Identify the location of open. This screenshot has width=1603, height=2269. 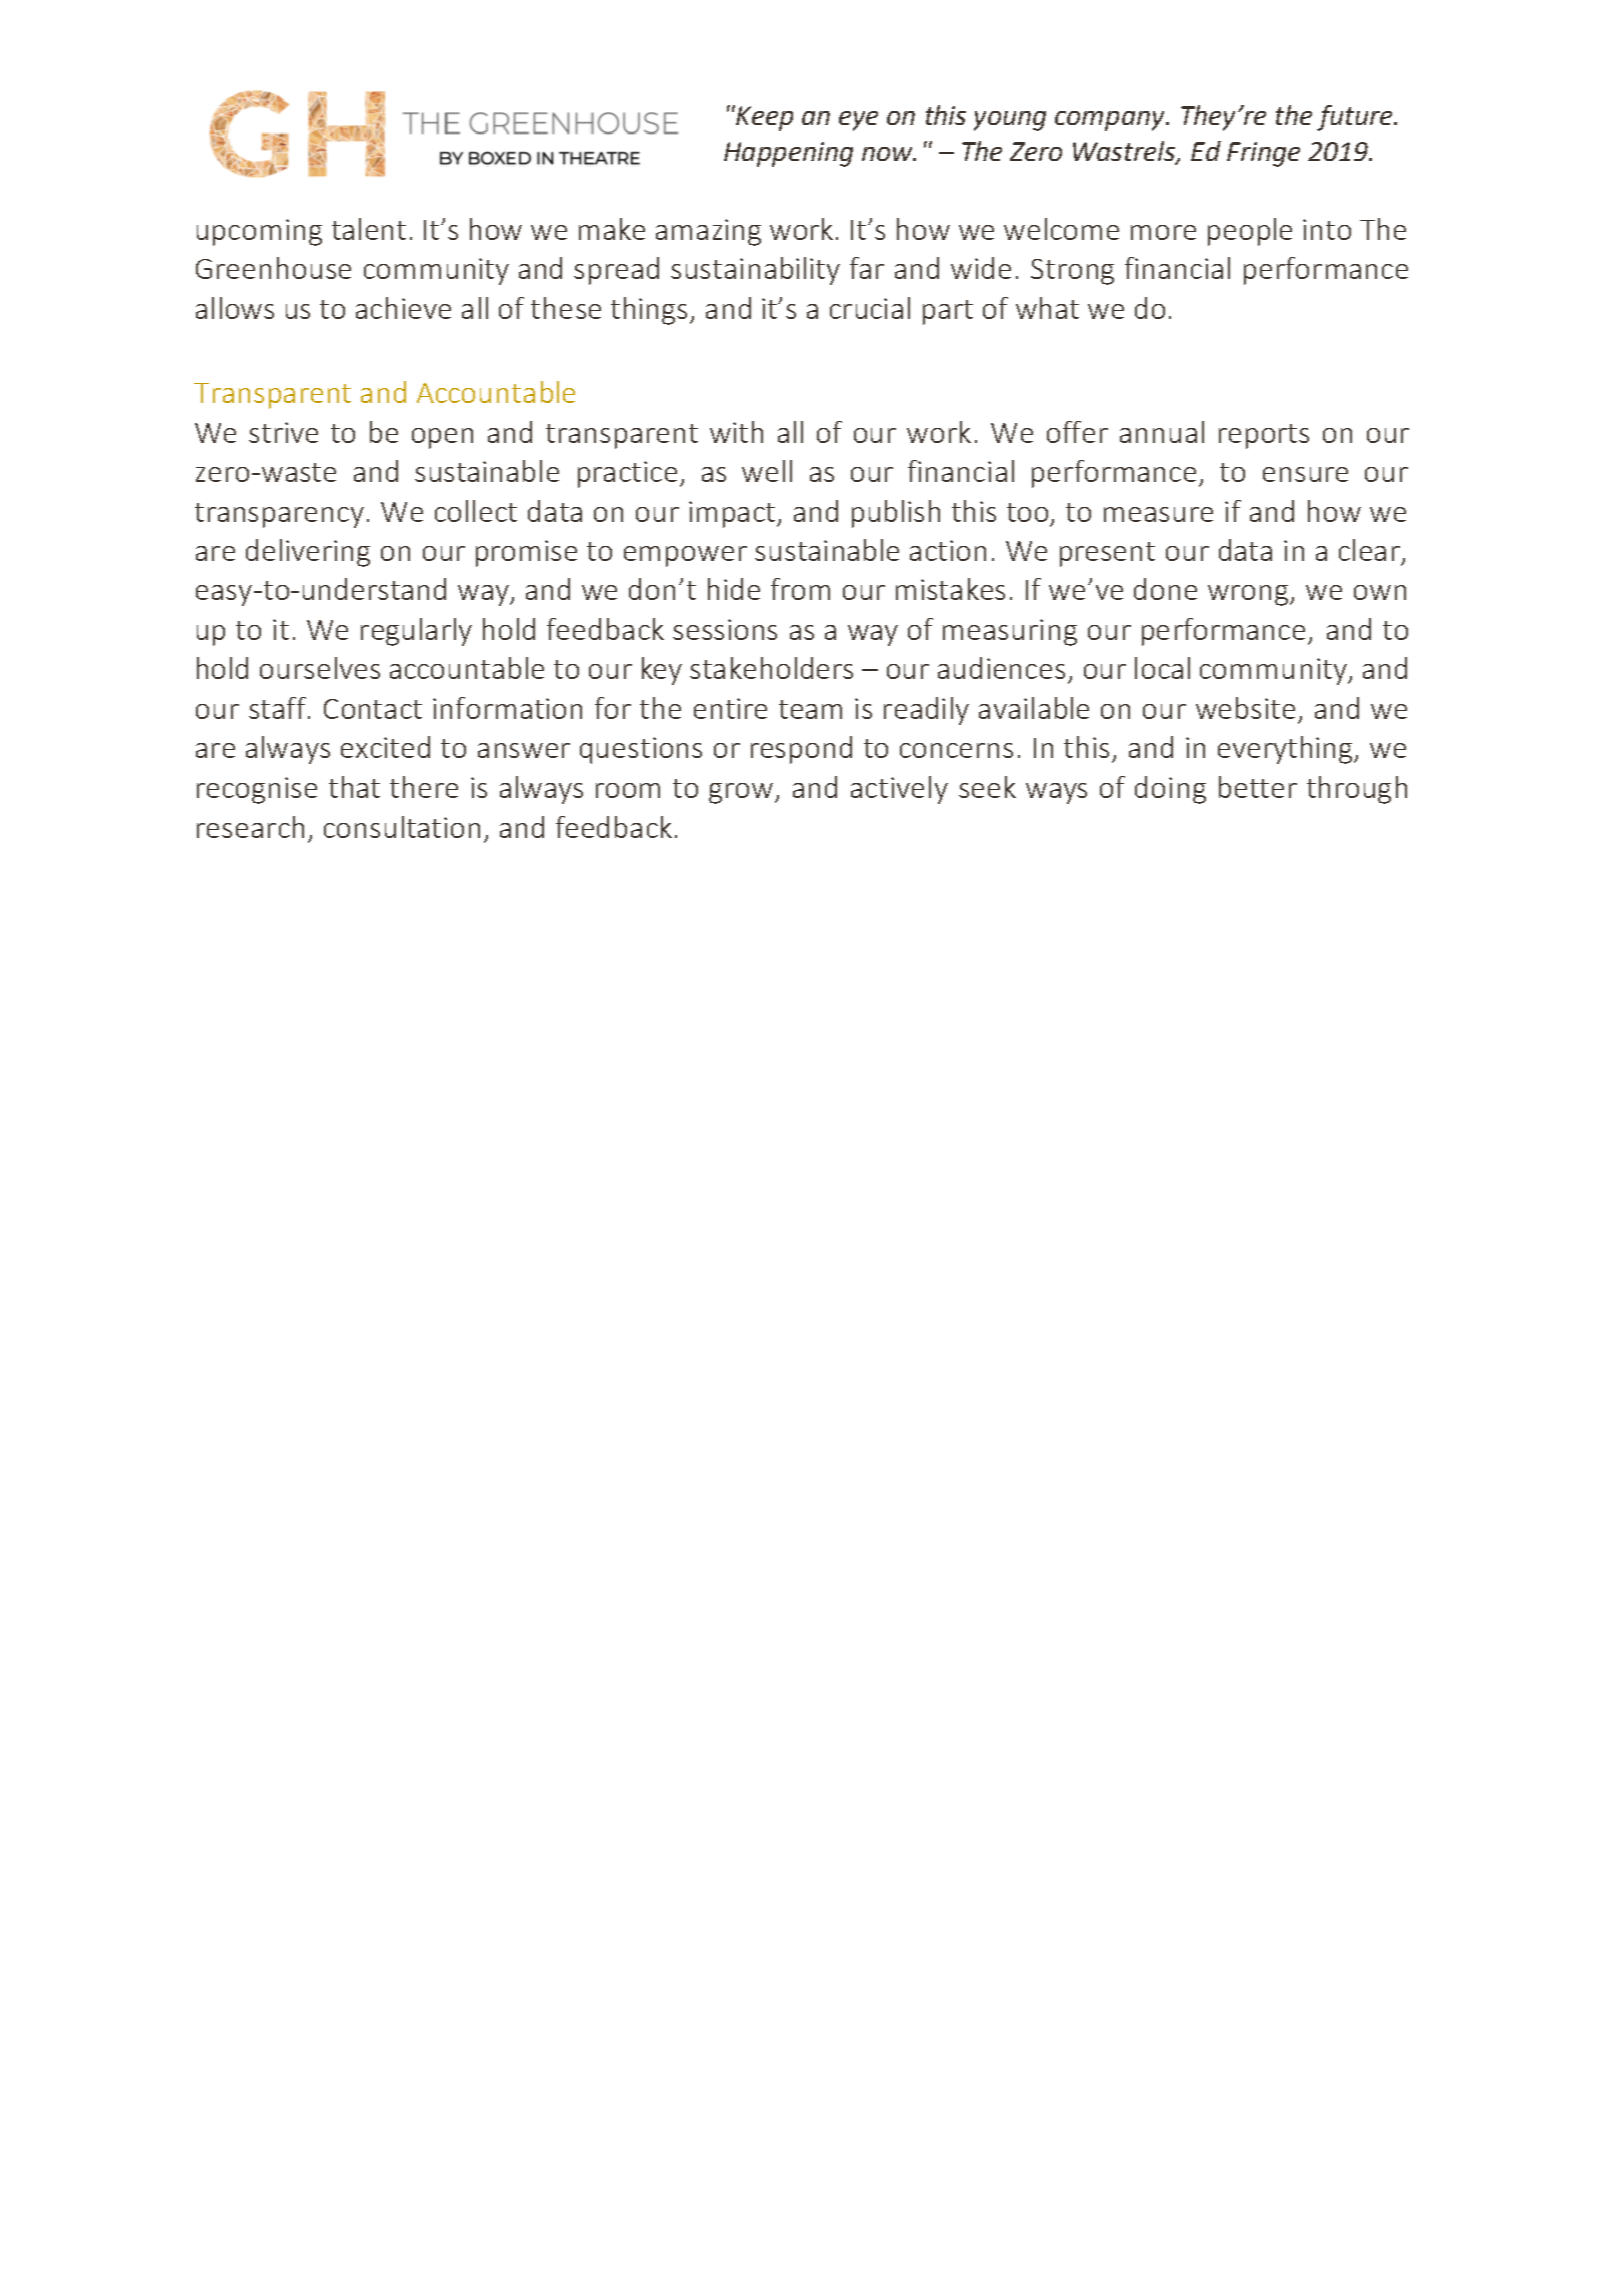
(442, 438).
